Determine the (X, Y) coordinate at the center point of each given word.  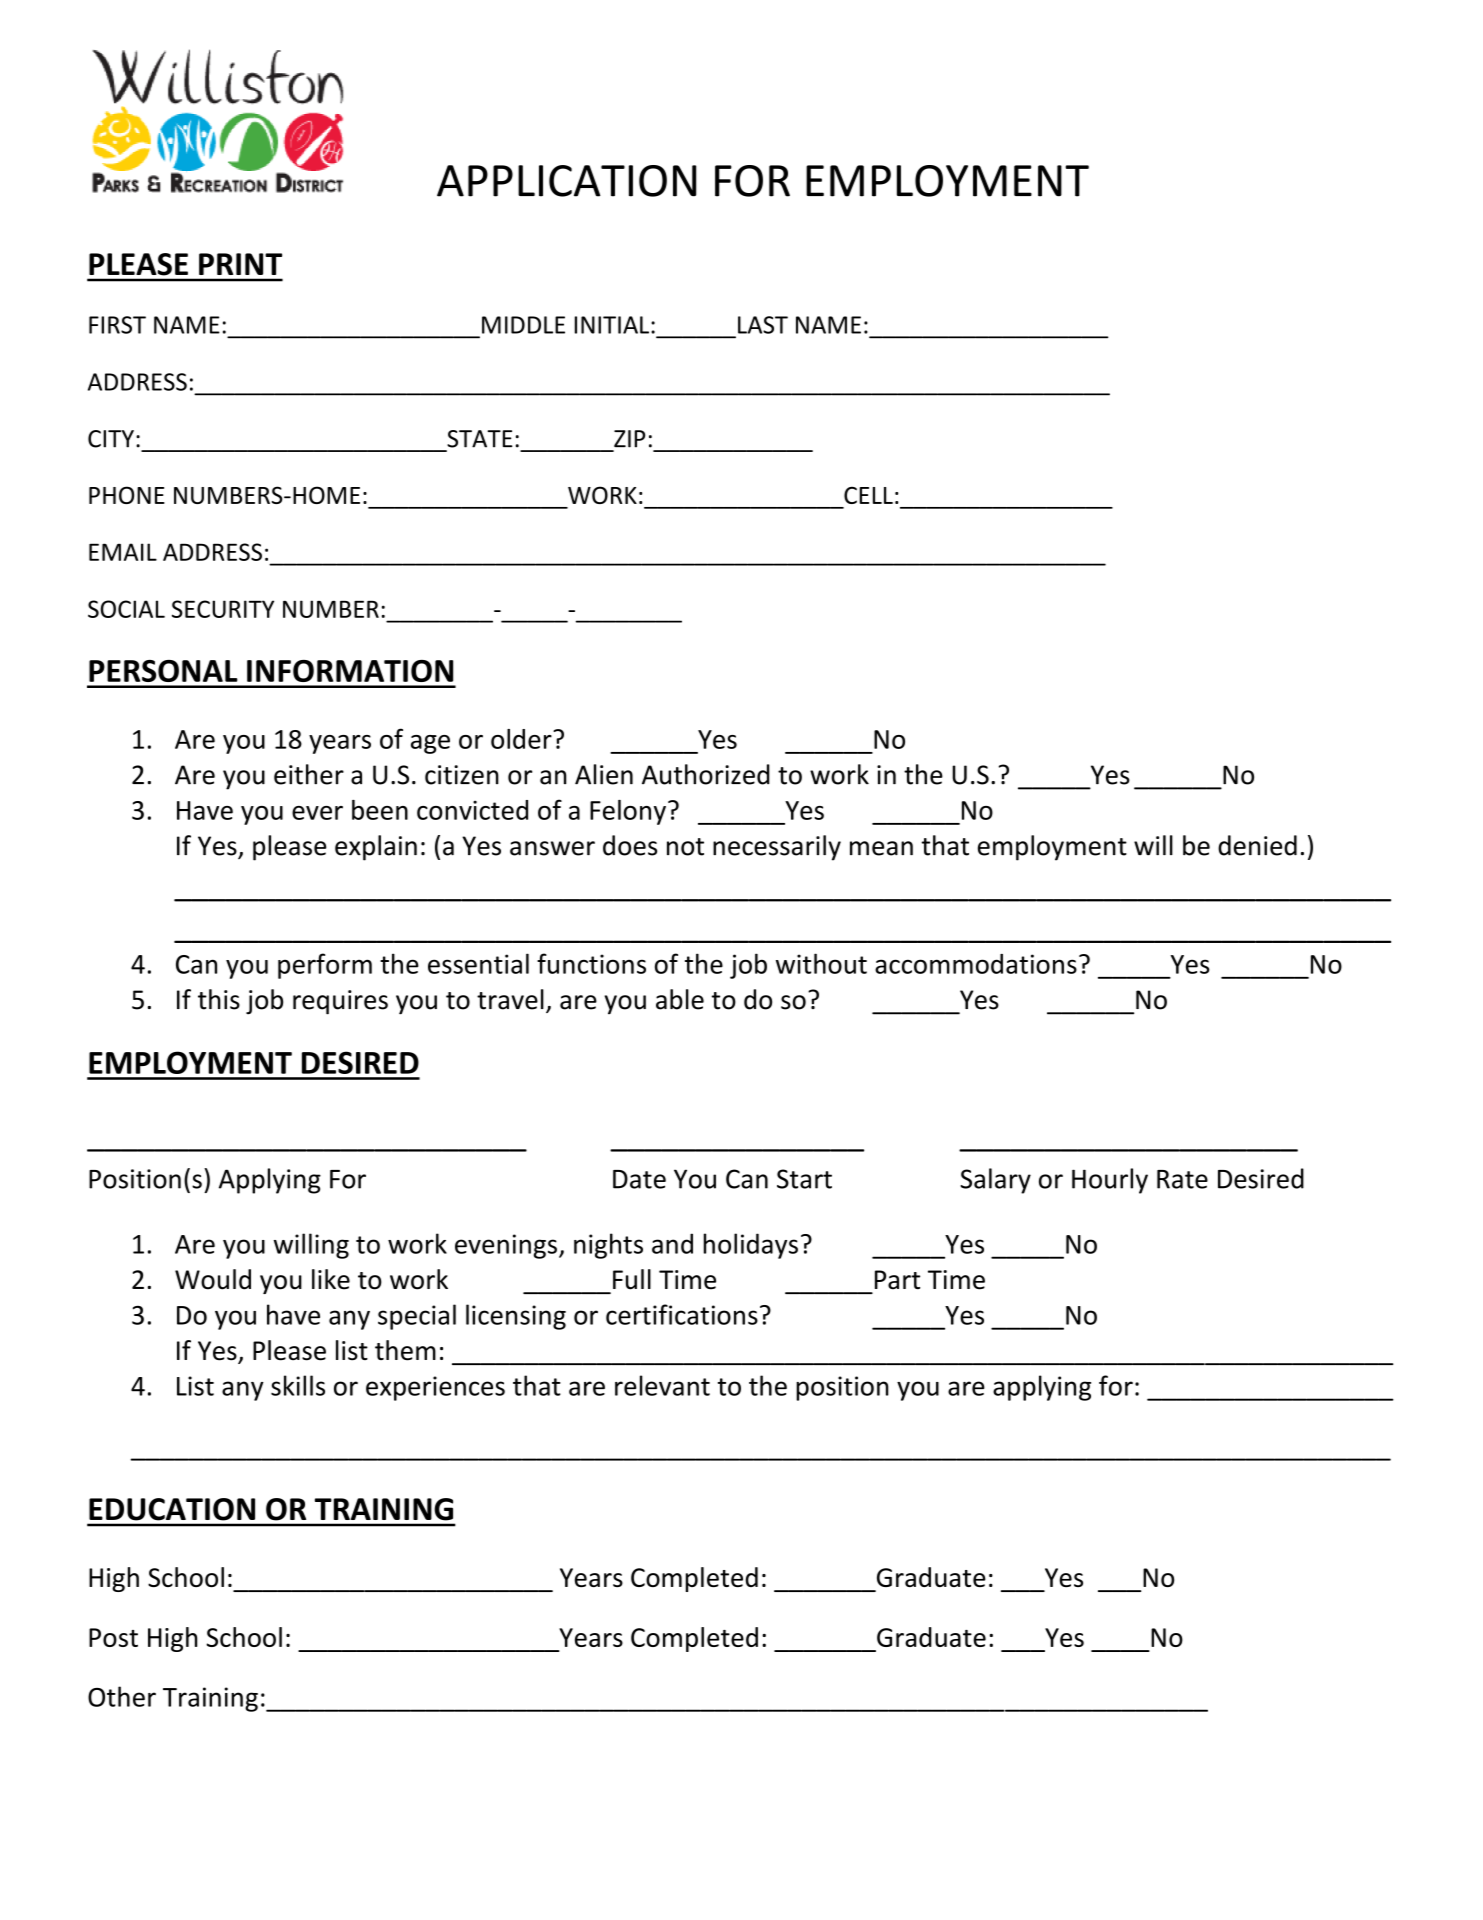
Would (213, 1279)
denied (1257, 845)
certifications (682, 1314)
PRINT (240, 264)
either (309, 774)
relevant (662, 1385)
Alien (604, 774)
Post (113, 1637)
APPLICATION (566, 181)
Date (639, 1179)
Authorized (706, 774)
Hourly (1110, 1181)
